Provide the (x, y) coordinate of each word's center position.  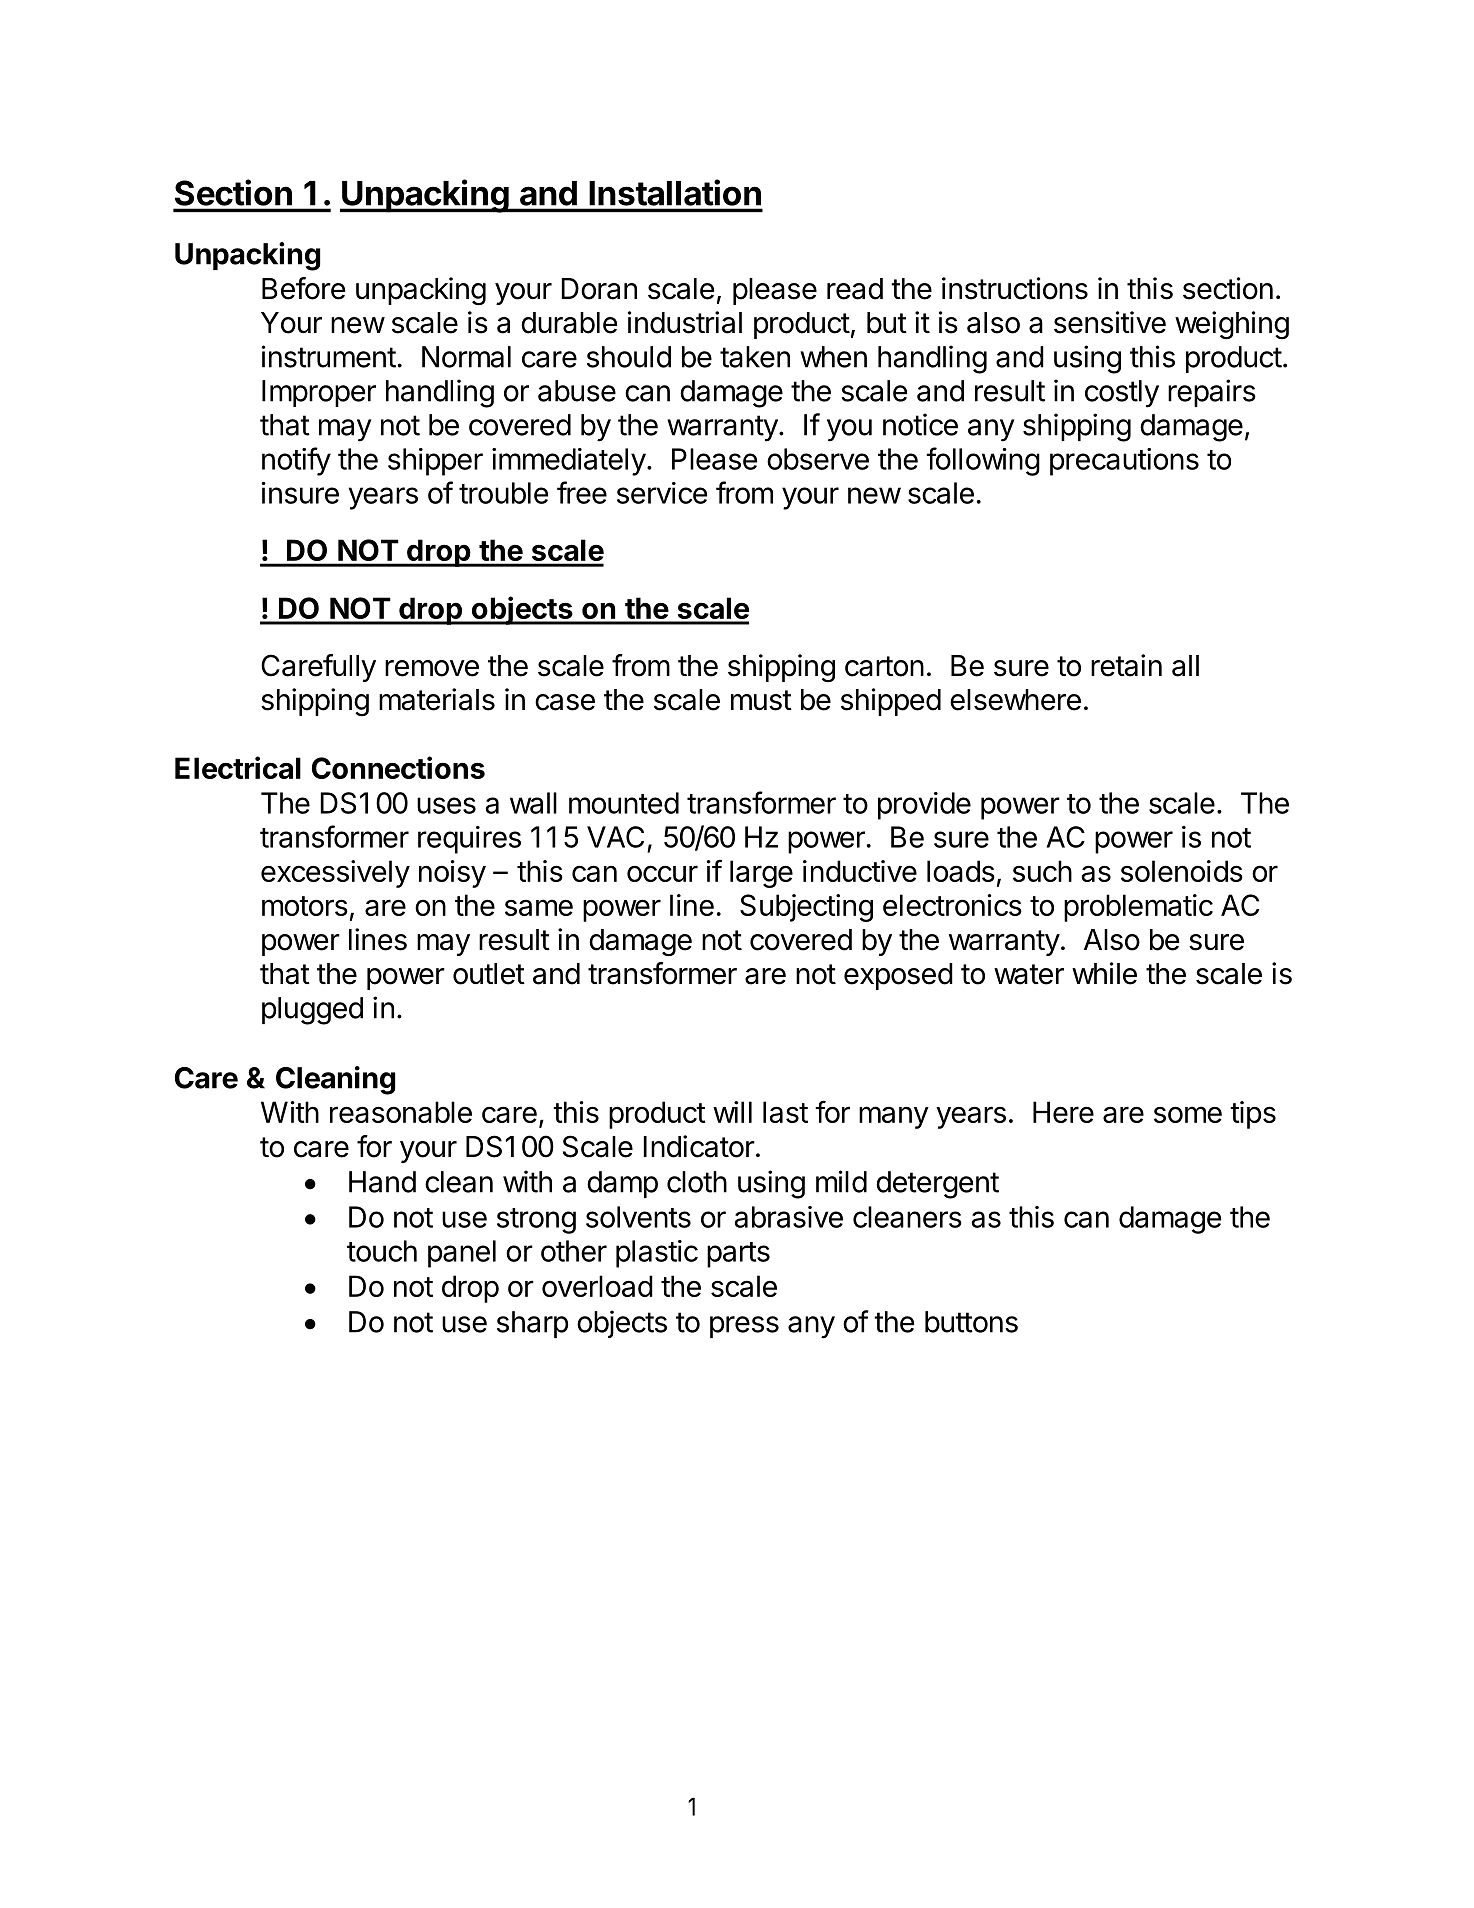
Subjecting (806, 908)
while (1104, 973)
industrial (685, 322)
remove (432, 668)
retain (1126, 665)
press (744, 1327)
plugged (312, 1011)
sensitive (1110, 322)
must (761, 700)
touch (382, 1251)
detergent (937, 1185)
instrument (329, 356)
